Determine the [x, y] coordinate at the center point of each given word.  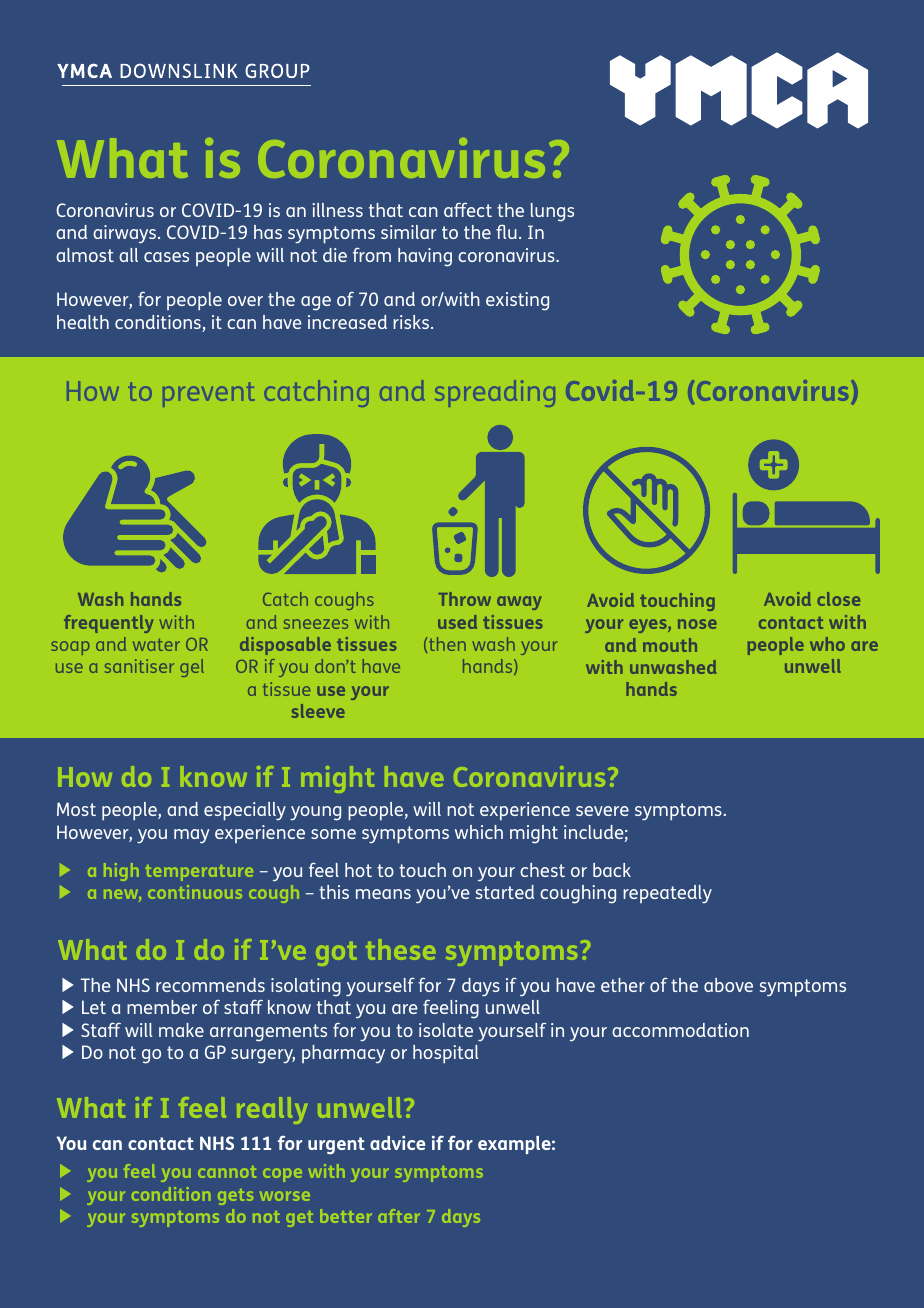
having [425, 257]
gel [192, 668]
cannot [227, 1172]
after [399, 1216]
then [447, 644]
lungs [552, 212]
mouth [670, 645]
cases [166, 257]
